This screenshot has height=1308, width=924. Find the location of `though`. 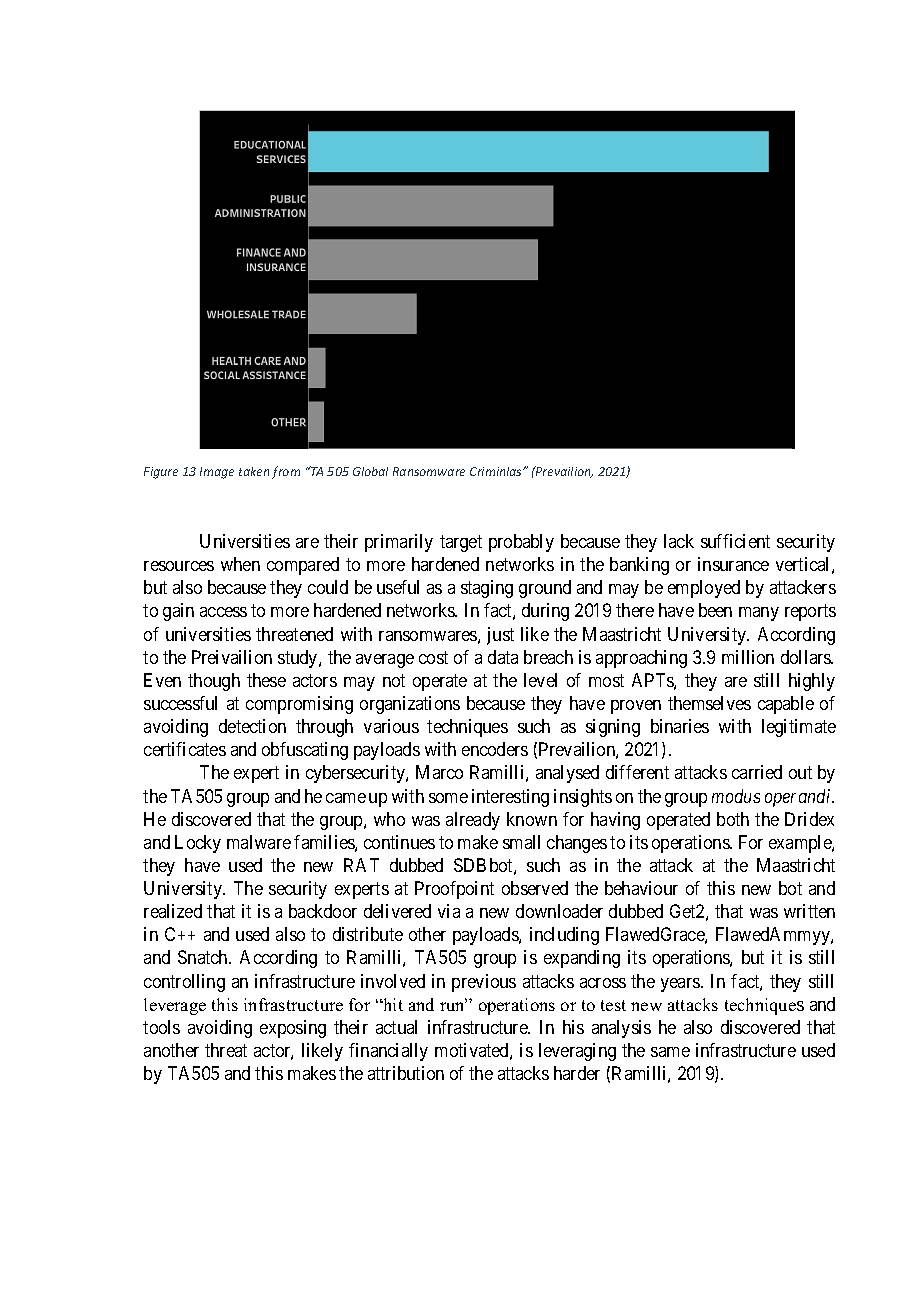

though is located at coordinates (214, 682).
